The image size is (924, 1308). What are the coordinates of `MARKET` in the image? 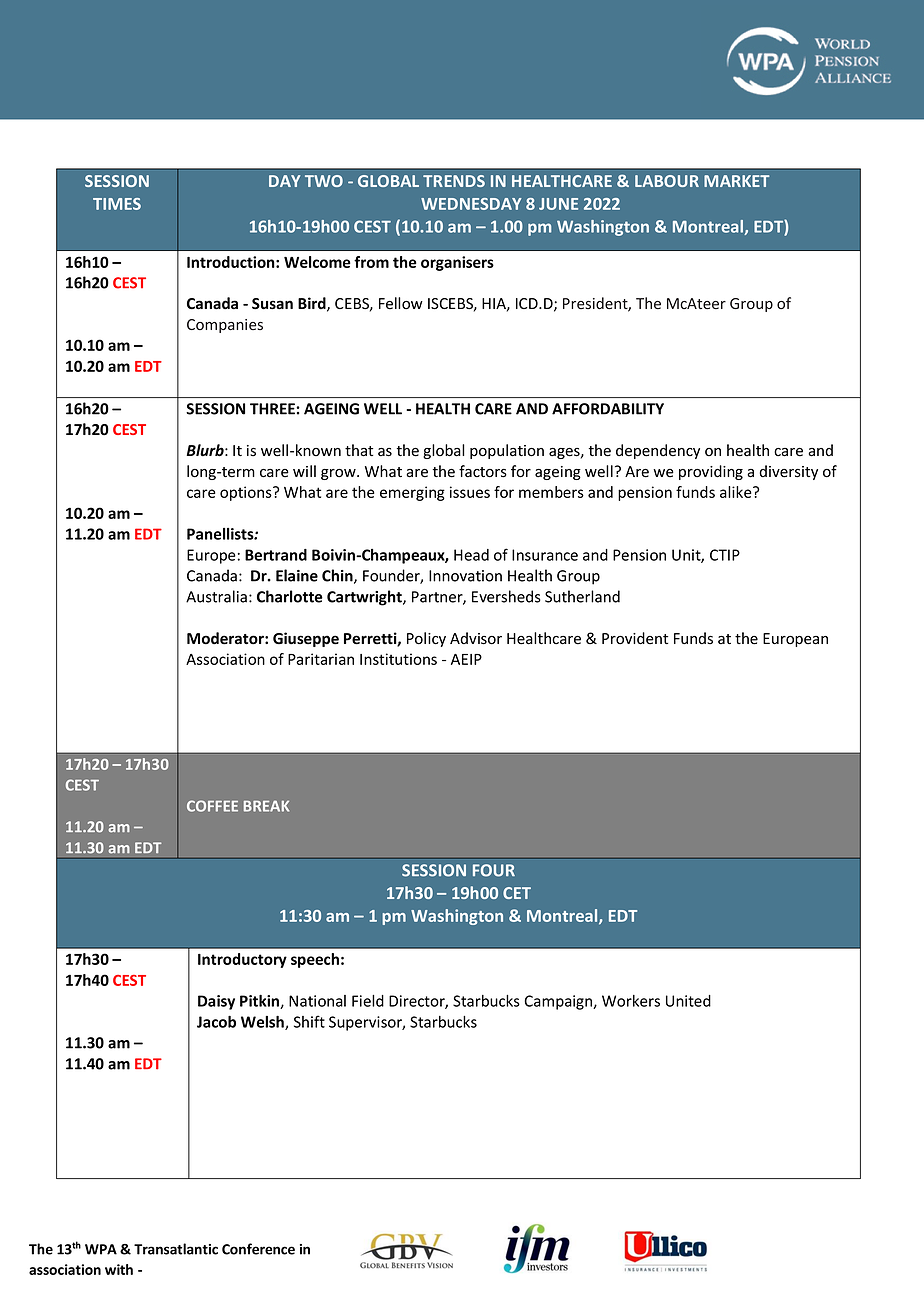 It's located at (737, 181).
